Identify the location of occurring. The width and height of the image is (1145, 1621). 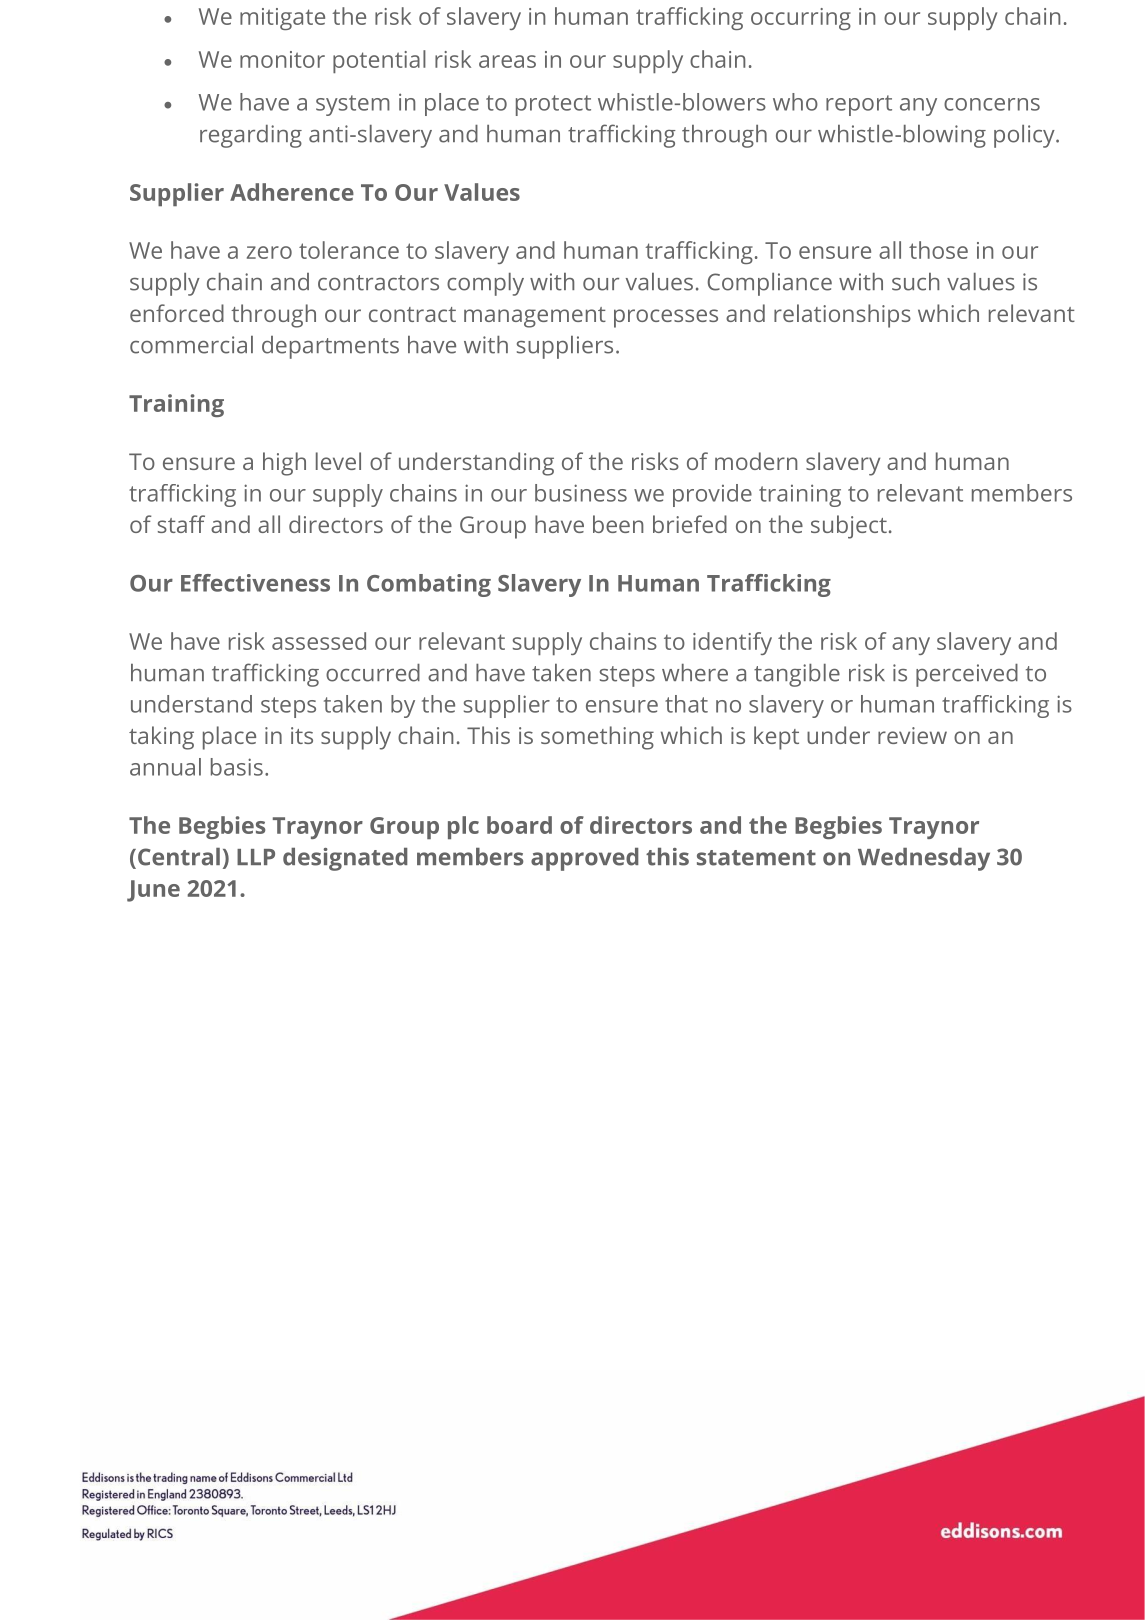
(801, 19).
